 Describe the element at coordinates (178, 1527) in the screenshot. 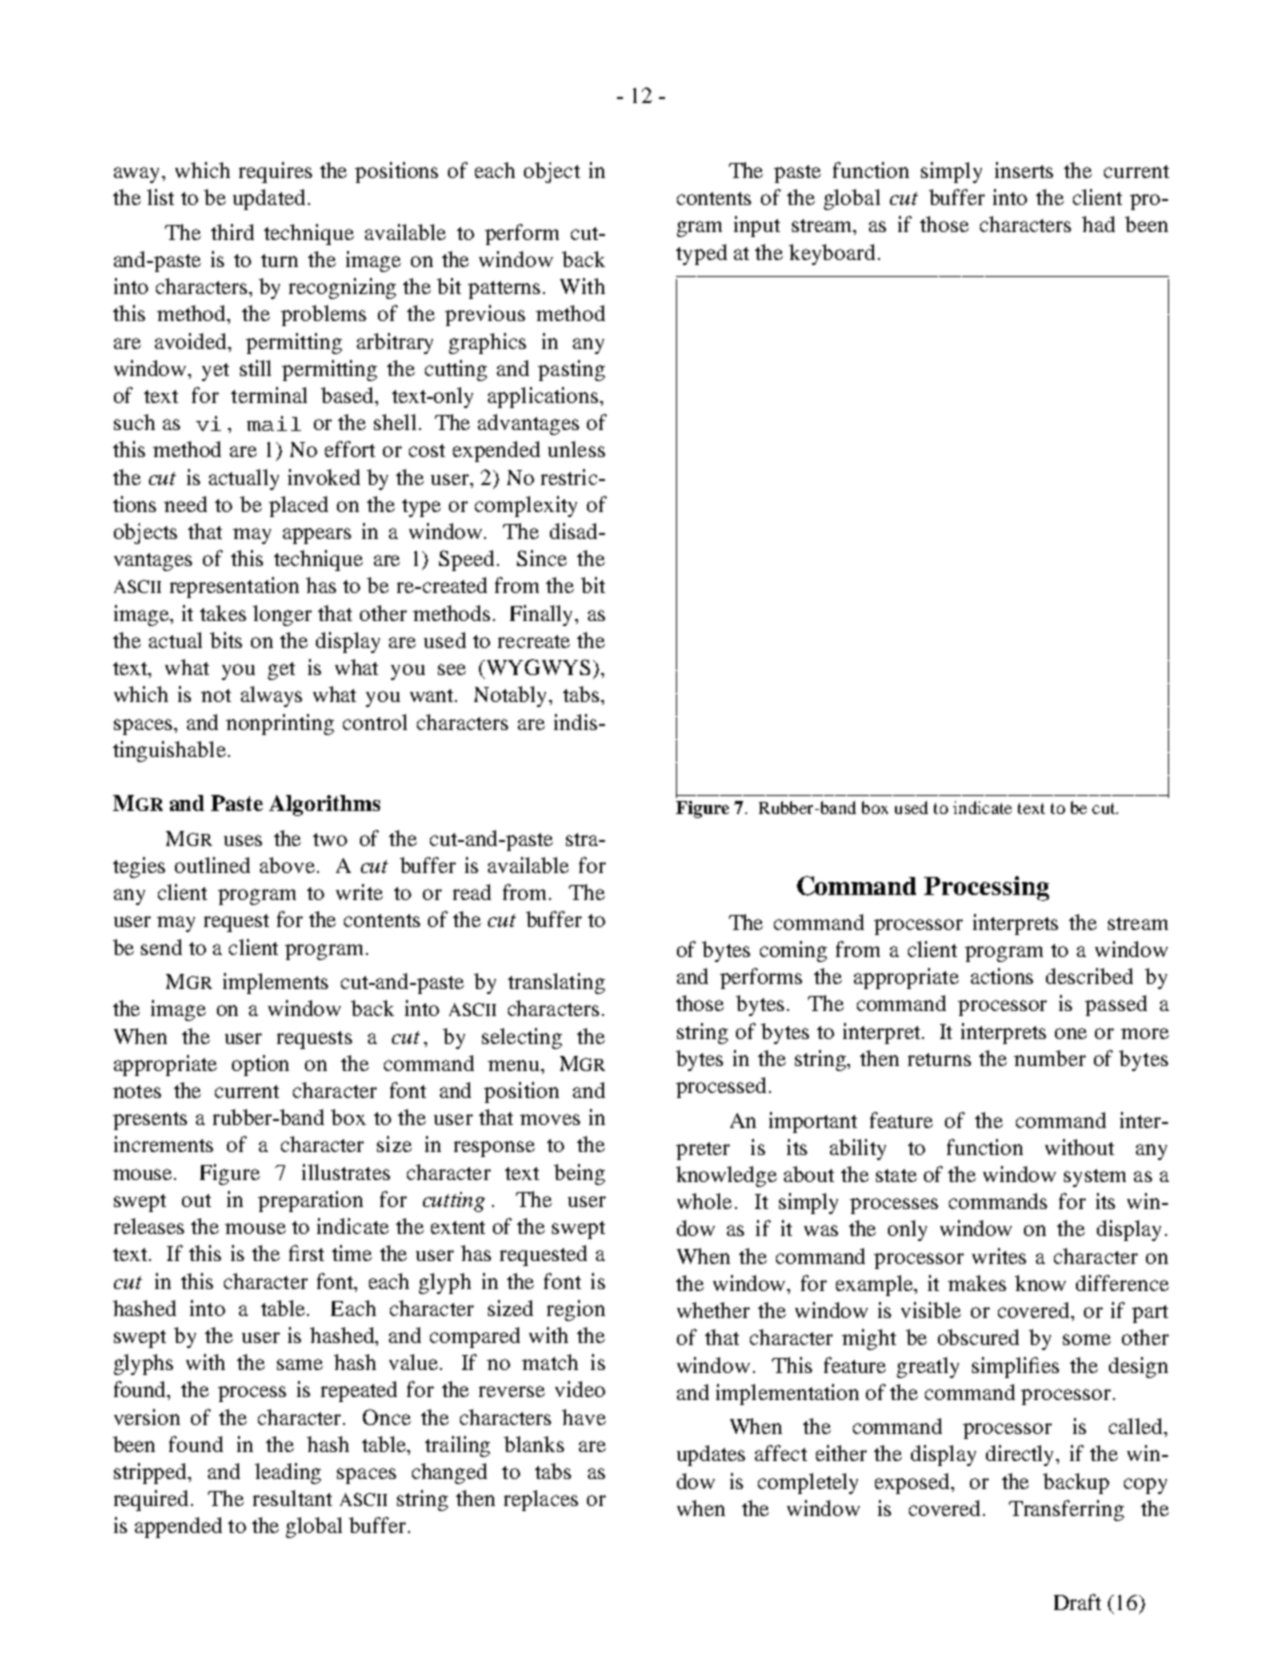

I see `appended` at that location.
